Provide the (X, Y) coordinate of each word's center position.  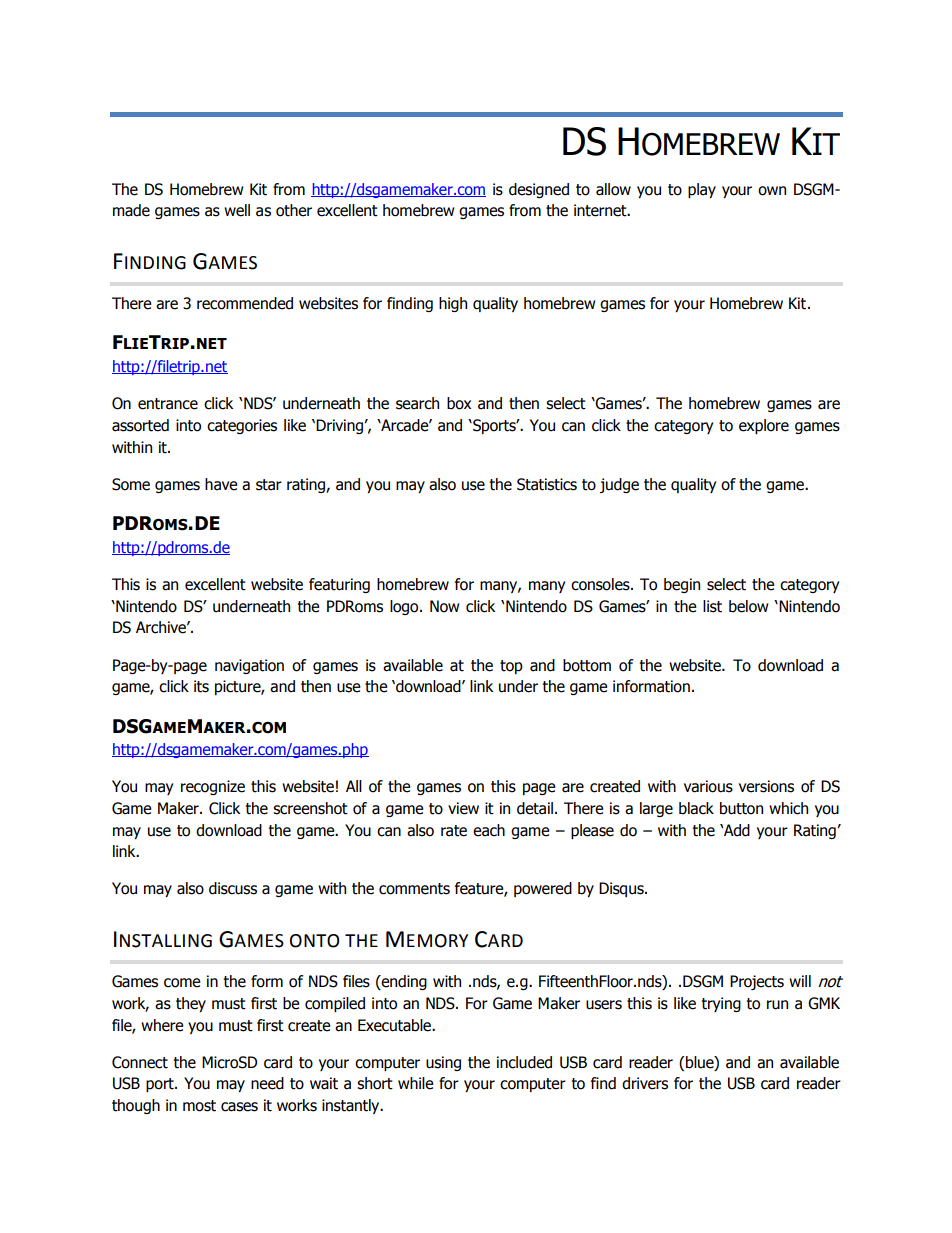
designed (539, 190)
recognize (213, 787)
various (708, 786)
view (463, 808)
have (221, 484)
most (199, 1106)
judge (619, 485)
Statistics (547, 484)
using (443, 1063)
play (702, 190)
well (237, 210)
